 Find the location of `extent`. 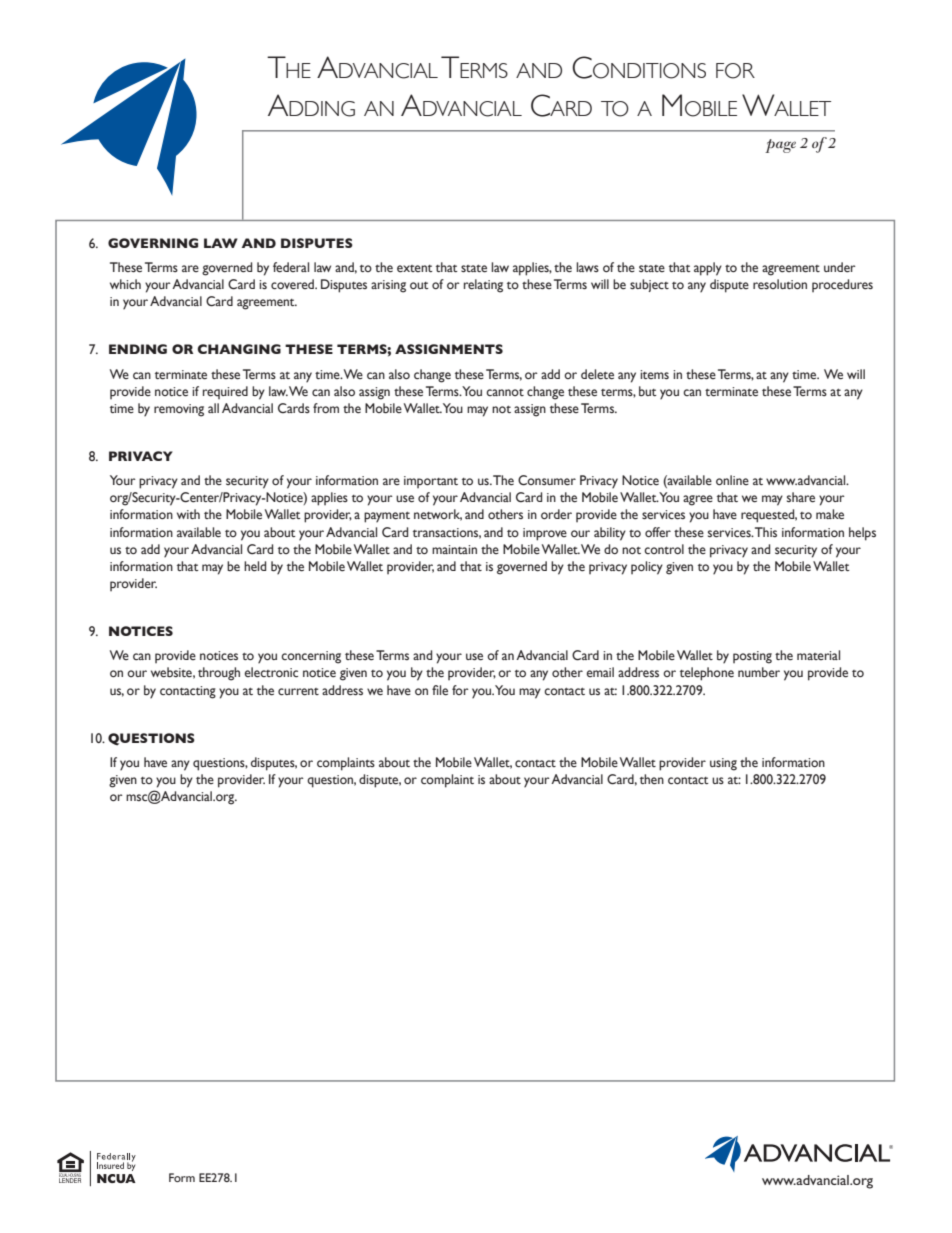

extent is located at coordinates (415, 269).
